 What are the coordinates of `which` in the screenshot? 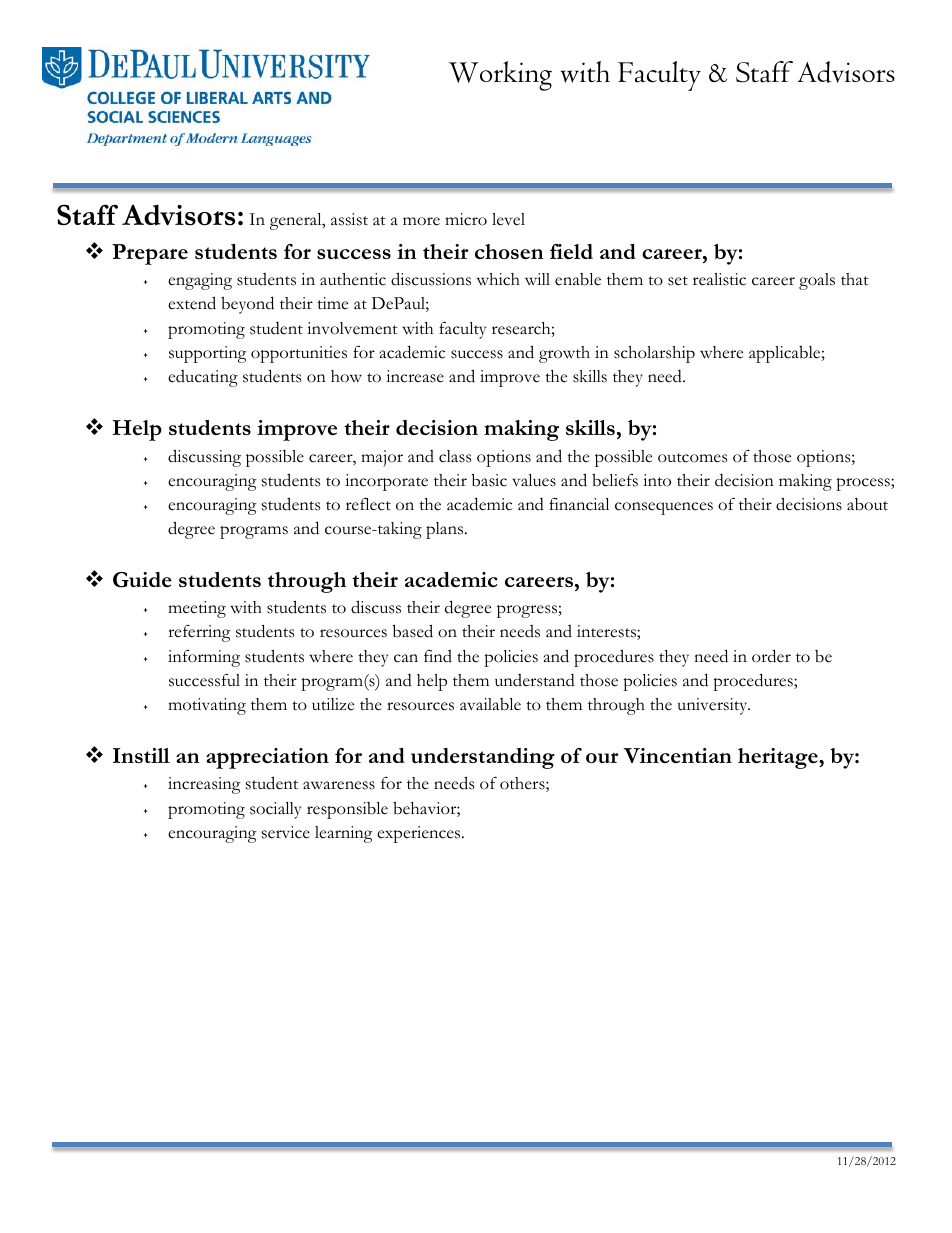 It's located at (498, 279).
